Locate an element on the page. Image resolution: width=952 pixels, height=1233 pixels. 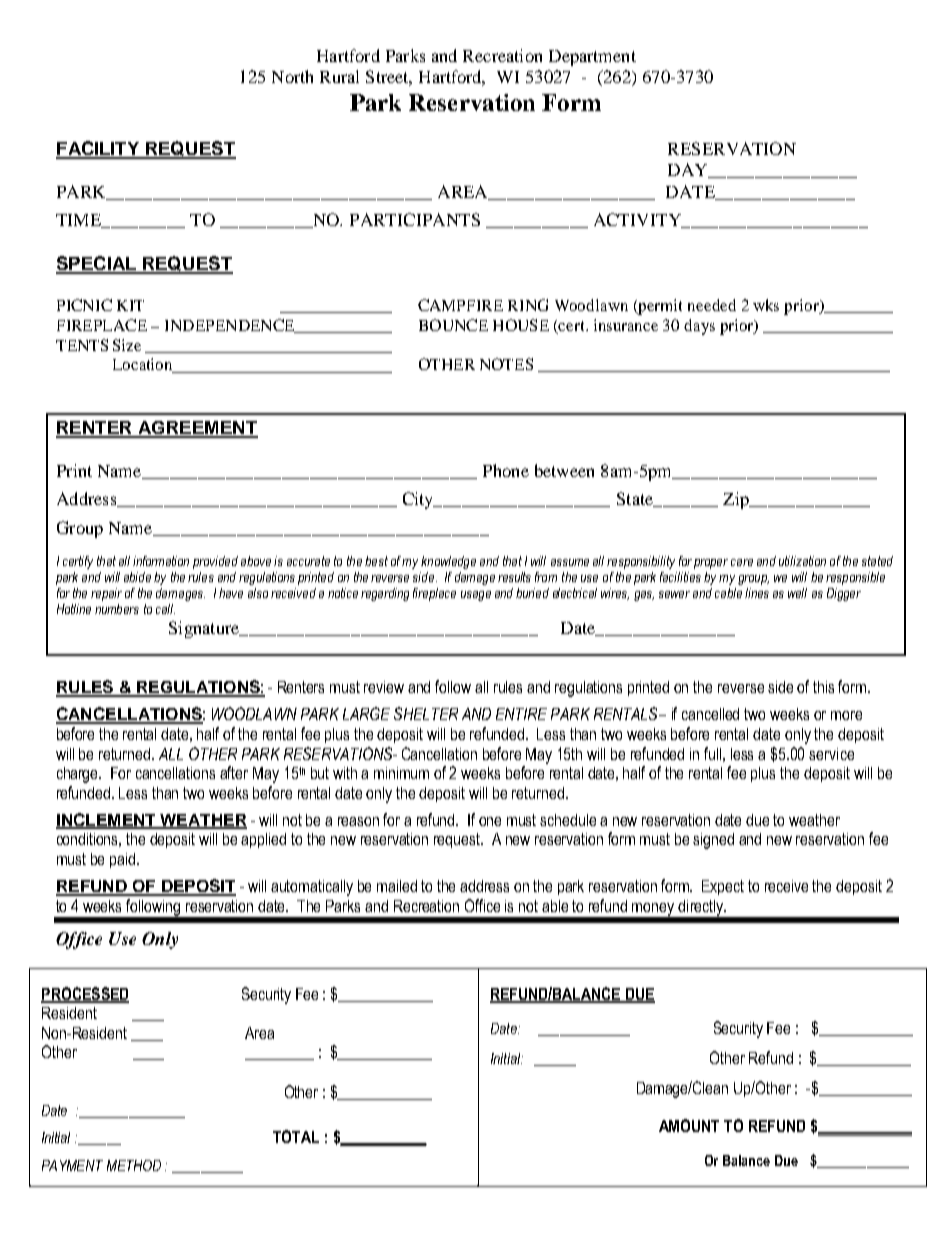
usage is located at coordinates (476, 596).
